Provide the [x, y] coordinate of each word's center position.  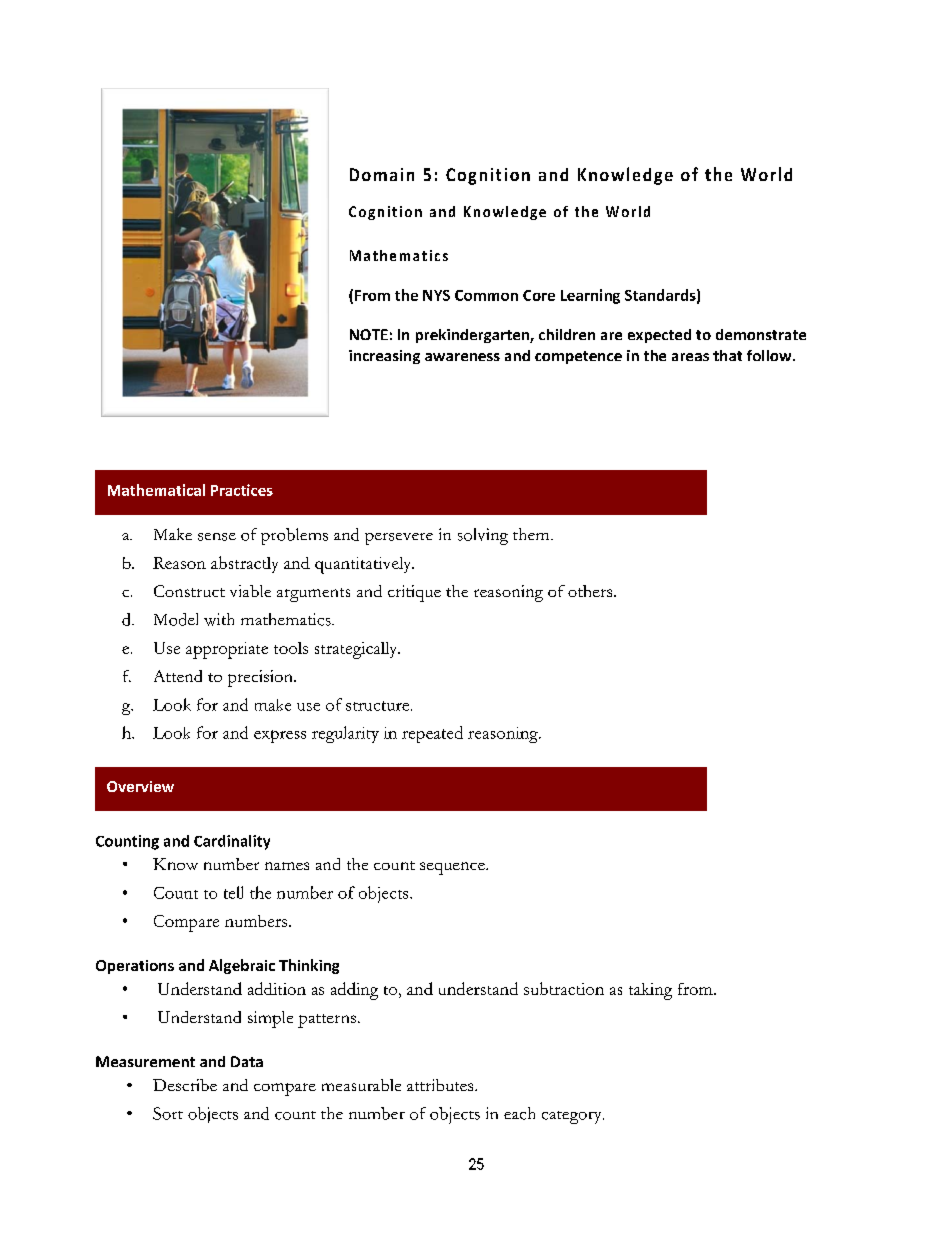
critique [414, 593]
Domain [382, 174]
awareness [462, 357]
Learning [590, 296]
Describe [185, 1085]
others [591, 591]
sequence [453, 868]
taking [650, 991]
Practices [242, 490]
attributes [441, 1085]
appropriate [227, 650]
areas [690, 357]
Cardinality [232, 842]
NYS [436, 295]
